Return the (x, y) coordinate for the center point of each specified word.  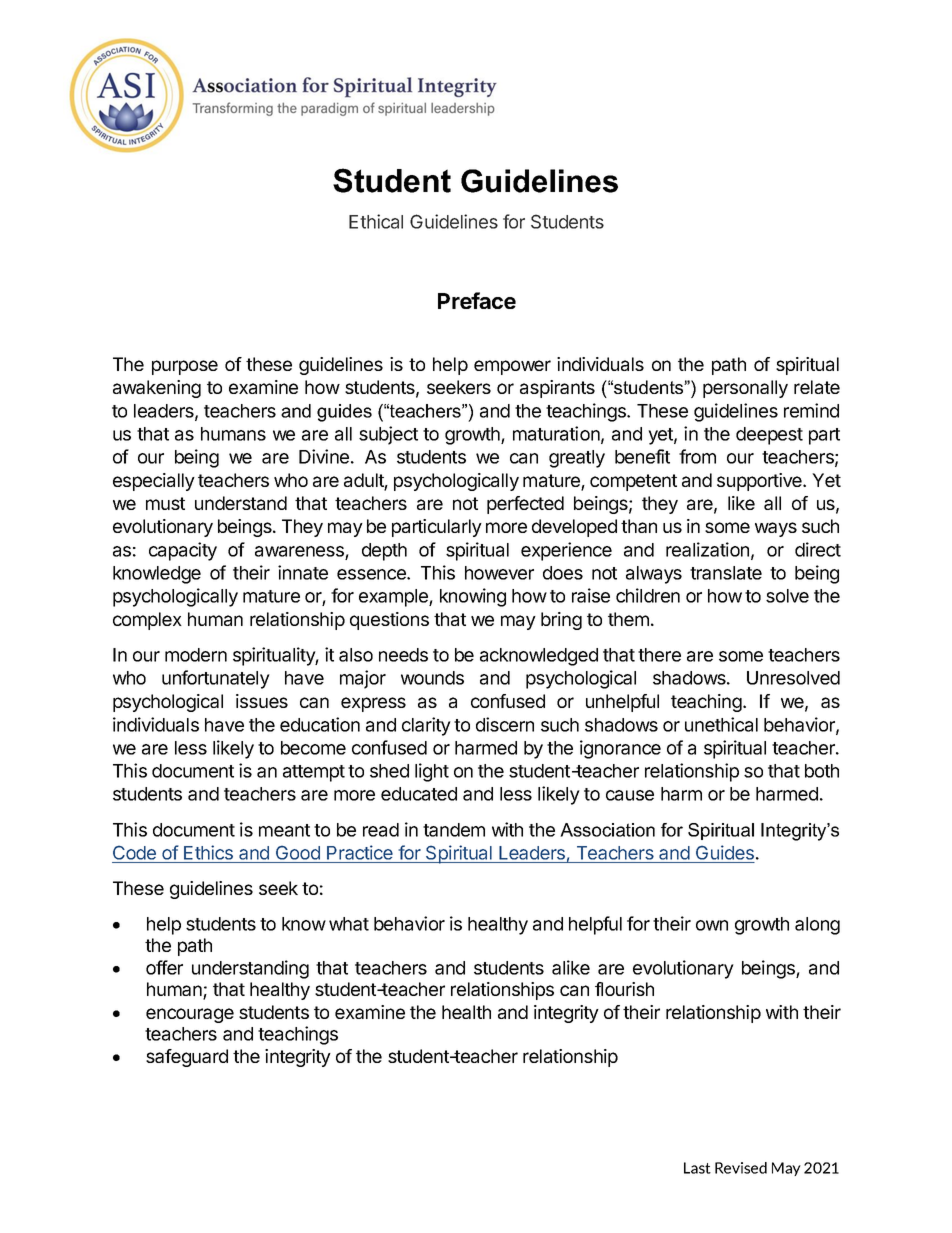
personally (745, 389)
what (349, 924)
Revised (741, 1168)
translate (726, 573)
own (712, 925)
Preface (477, 300)
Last (697, 1168)
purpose (185, 367)
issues (262, 701)
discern (505, 724)
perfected (525, 505)
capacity (183, 551)
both (822, 771)
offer (164, 967)
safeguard (187, 1058)
